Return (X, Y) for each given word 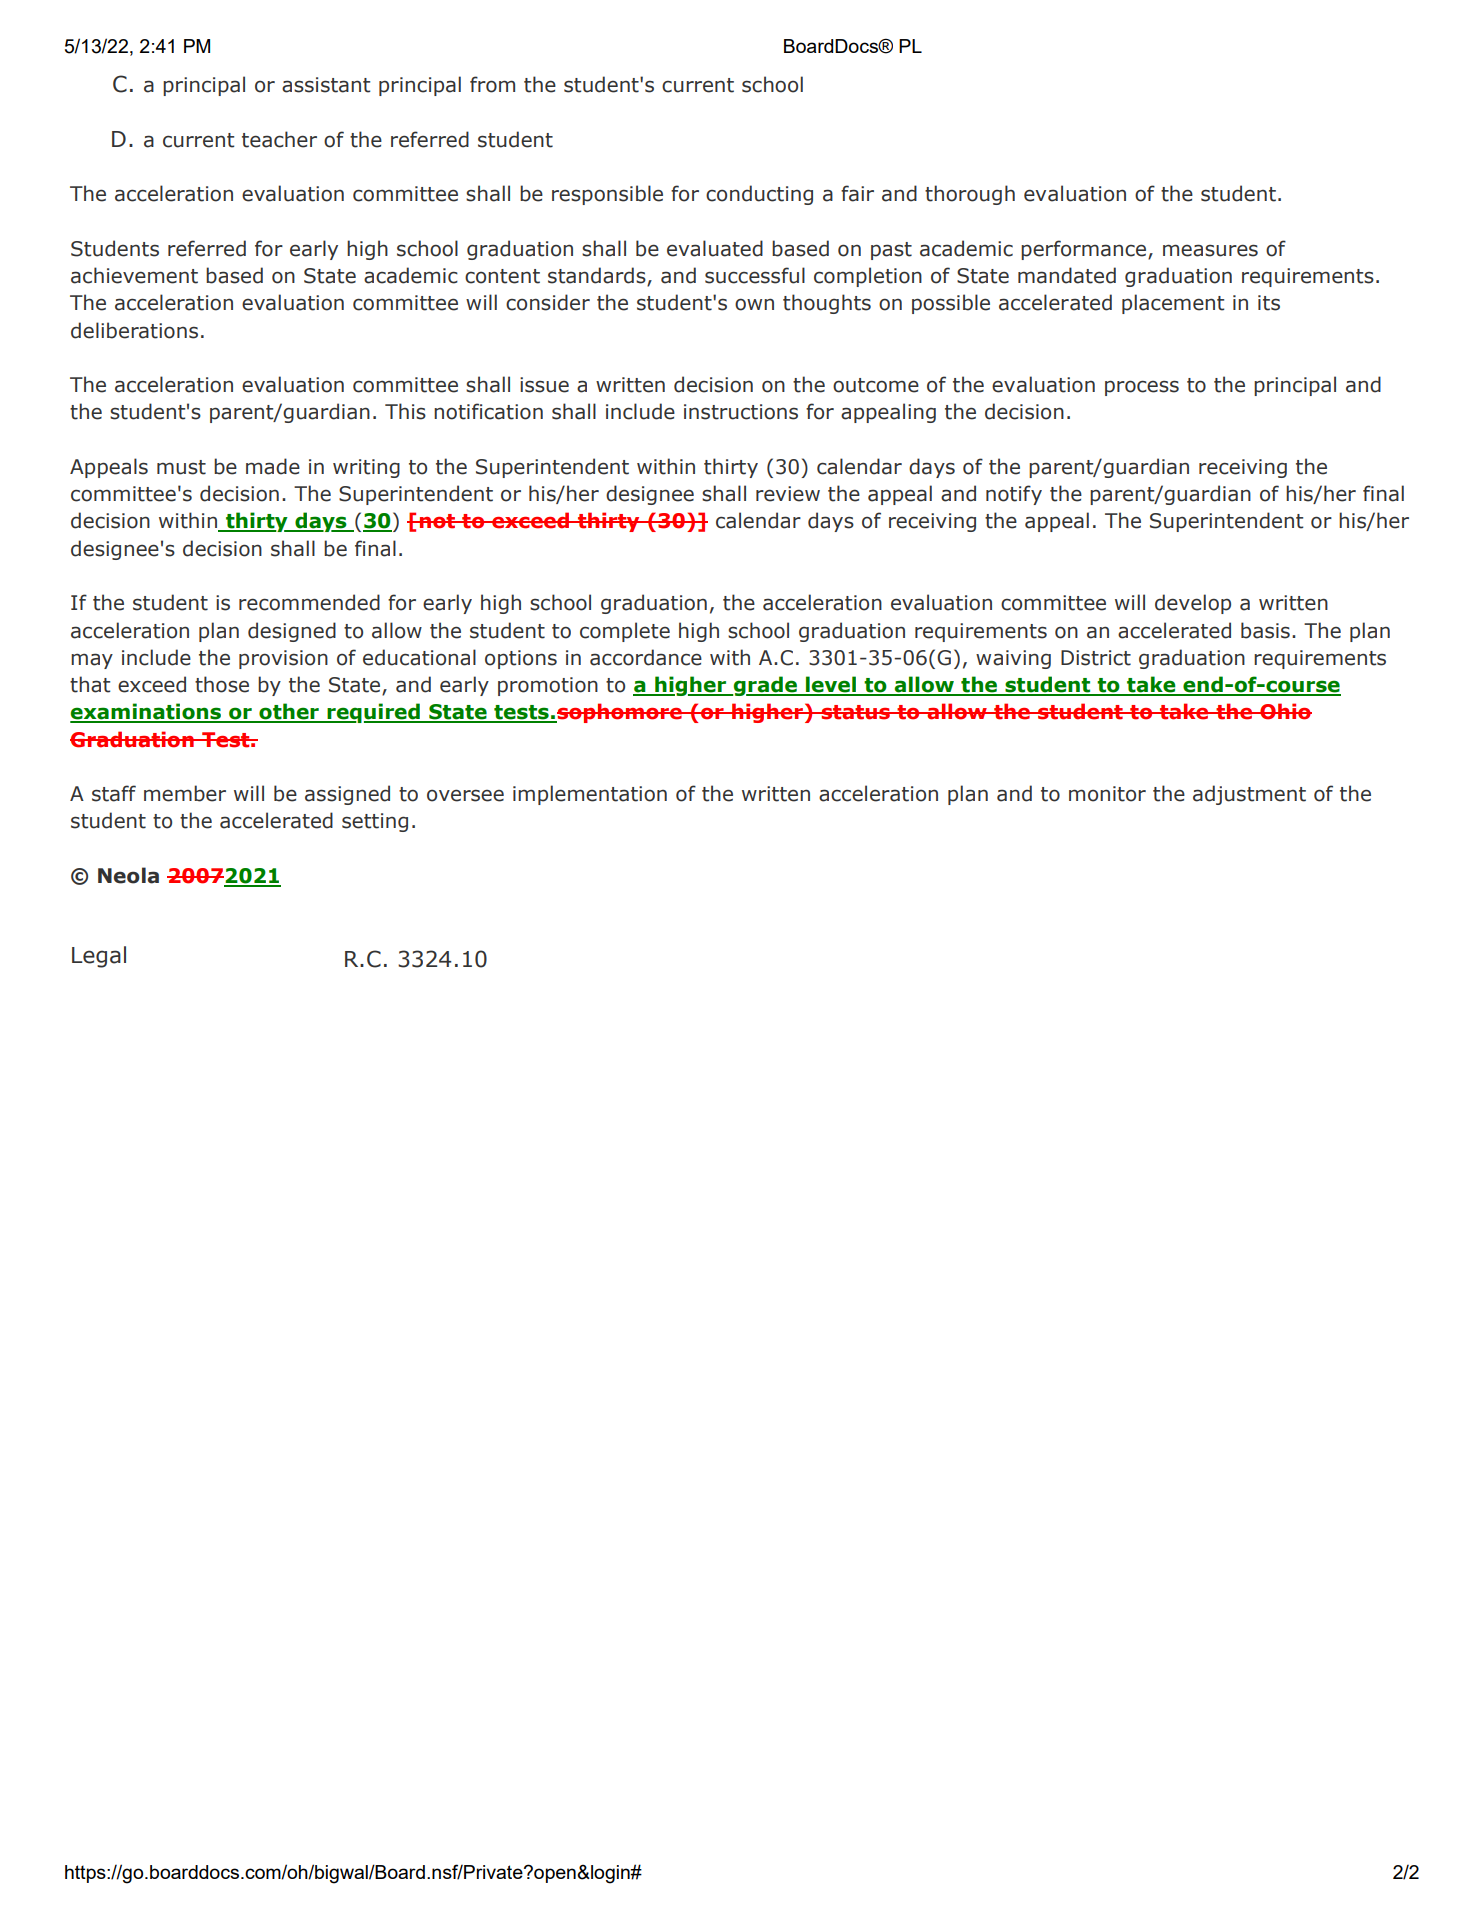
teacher (279, 139)
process (1142, 388)
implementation (590, 795)
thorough (970, 195)
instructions (741, 412)
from (492, 84)
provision (283, 659)
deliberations (134, 330)
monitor (1107, 794)
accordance (646, 657)
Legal (99, 957)
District (1096, 658)
